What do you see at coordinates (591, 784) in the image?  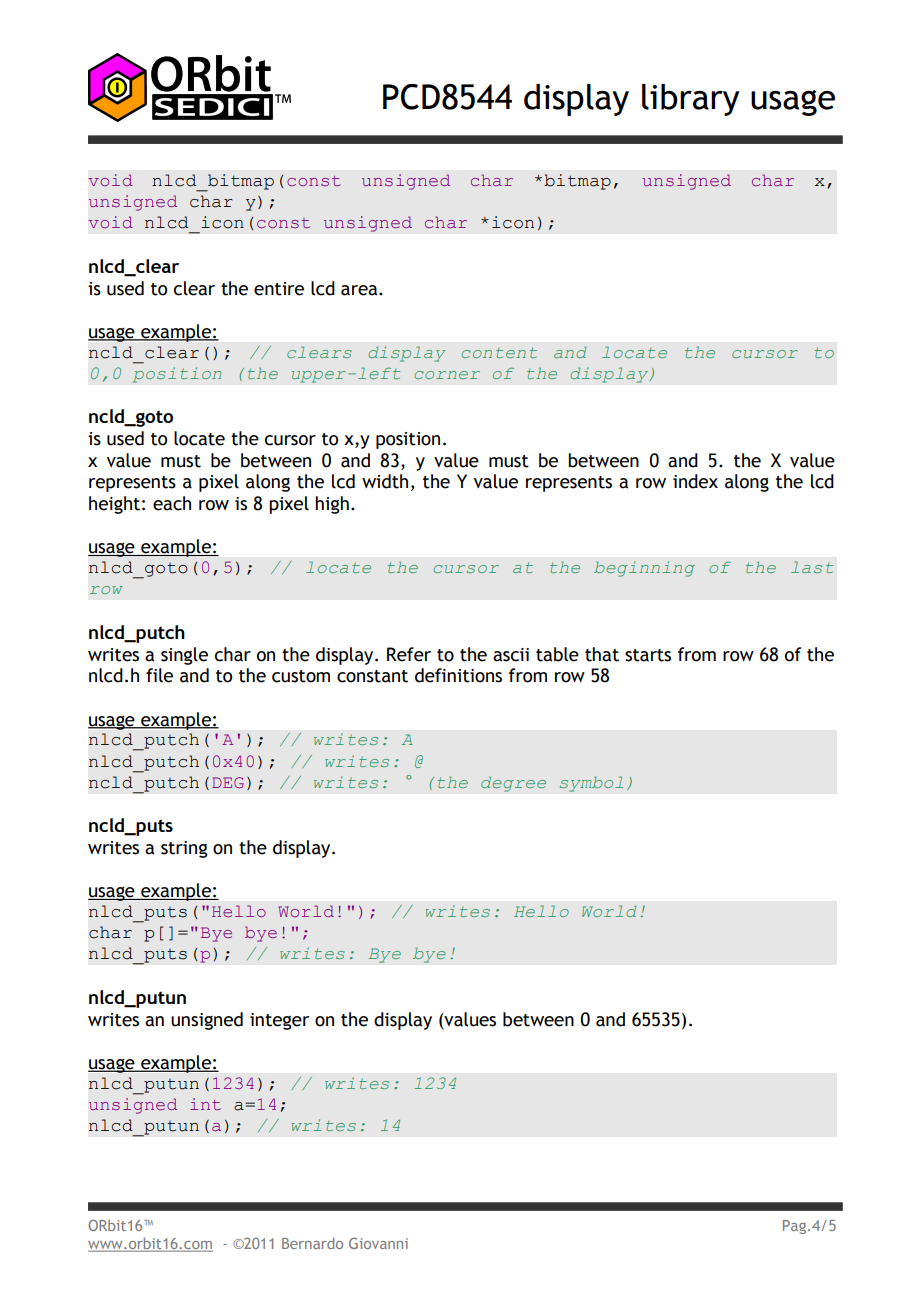 I see `symbol` at bounding box center [591, 784].
